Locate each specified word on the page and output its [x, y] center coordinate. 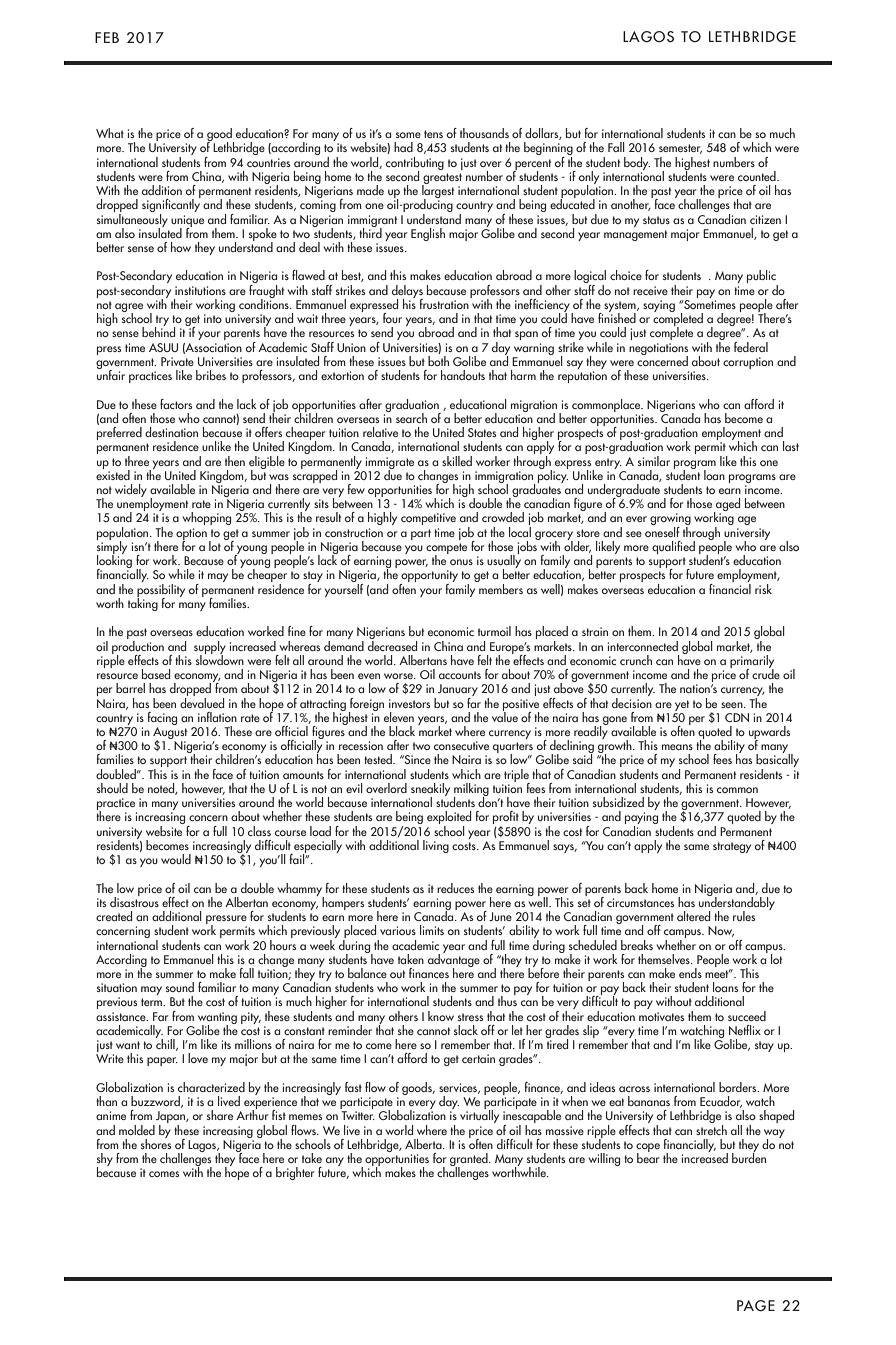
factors [176, 404]
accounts [460, 675]
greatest [442, 179]
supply [210, 648]
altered [693, 916]
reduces [455, 888]
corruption [748, 363]
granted [470, 1161]
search [411, 418]
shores [156, 1142]
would [176, 859]
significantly [171, 206]
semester [680, 149]
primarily [752, 661]
